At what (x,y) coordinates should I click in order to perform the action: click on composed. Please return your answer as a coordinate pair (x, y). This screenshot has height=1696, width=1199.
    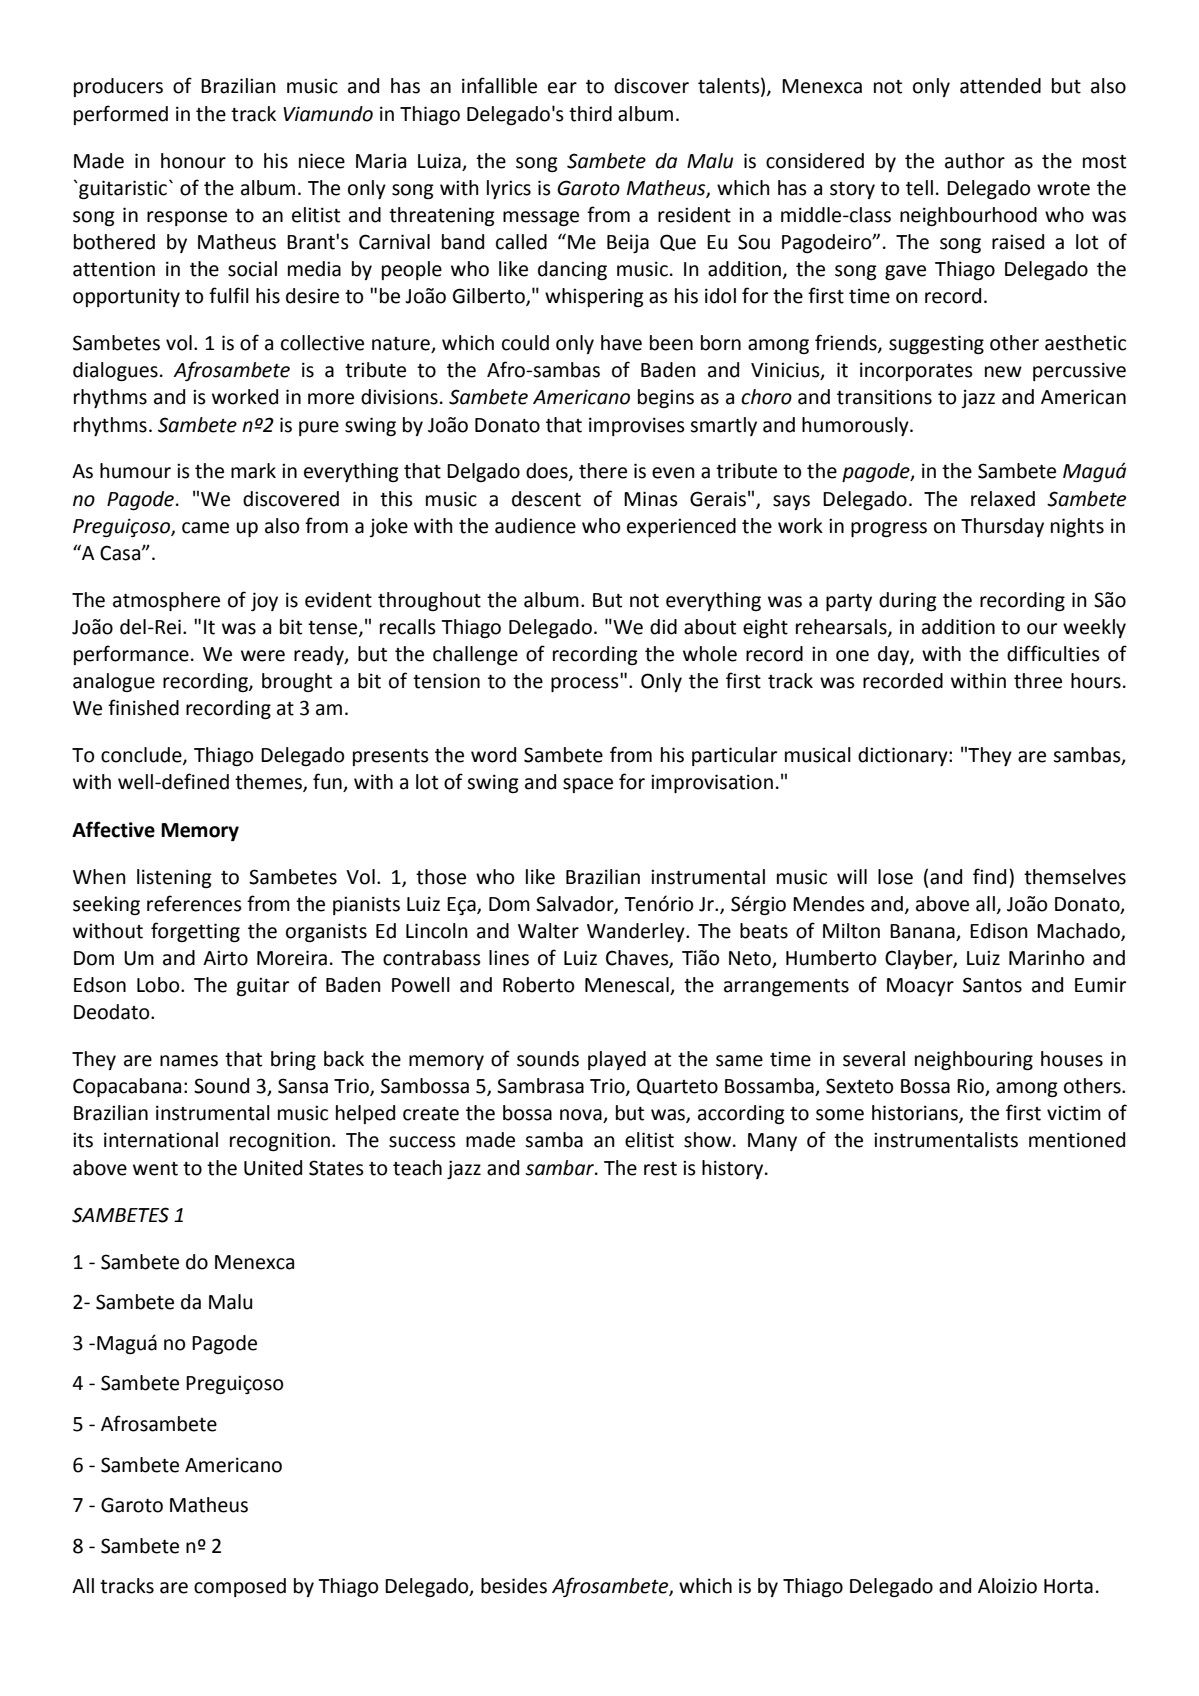
    Looking at the image, I should click on (240, 1587).
